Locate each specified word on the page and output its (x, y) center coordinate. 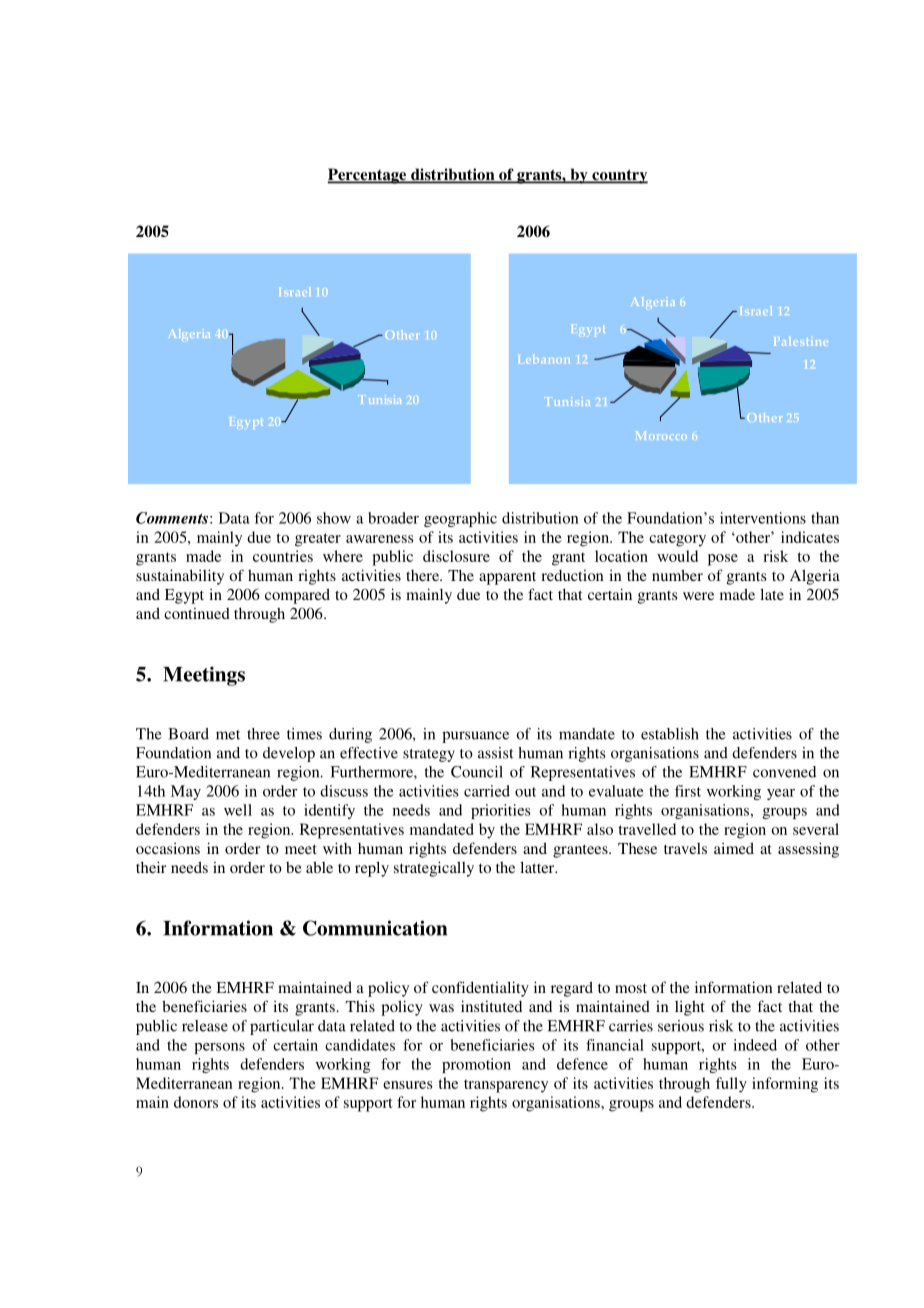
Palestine (801, 341)
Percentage (368, 176)
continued (197, 613)
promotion (476, 1065)
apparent (507, 578)
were (698, 596)
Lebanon (544, 359)
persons (219, 1048)
